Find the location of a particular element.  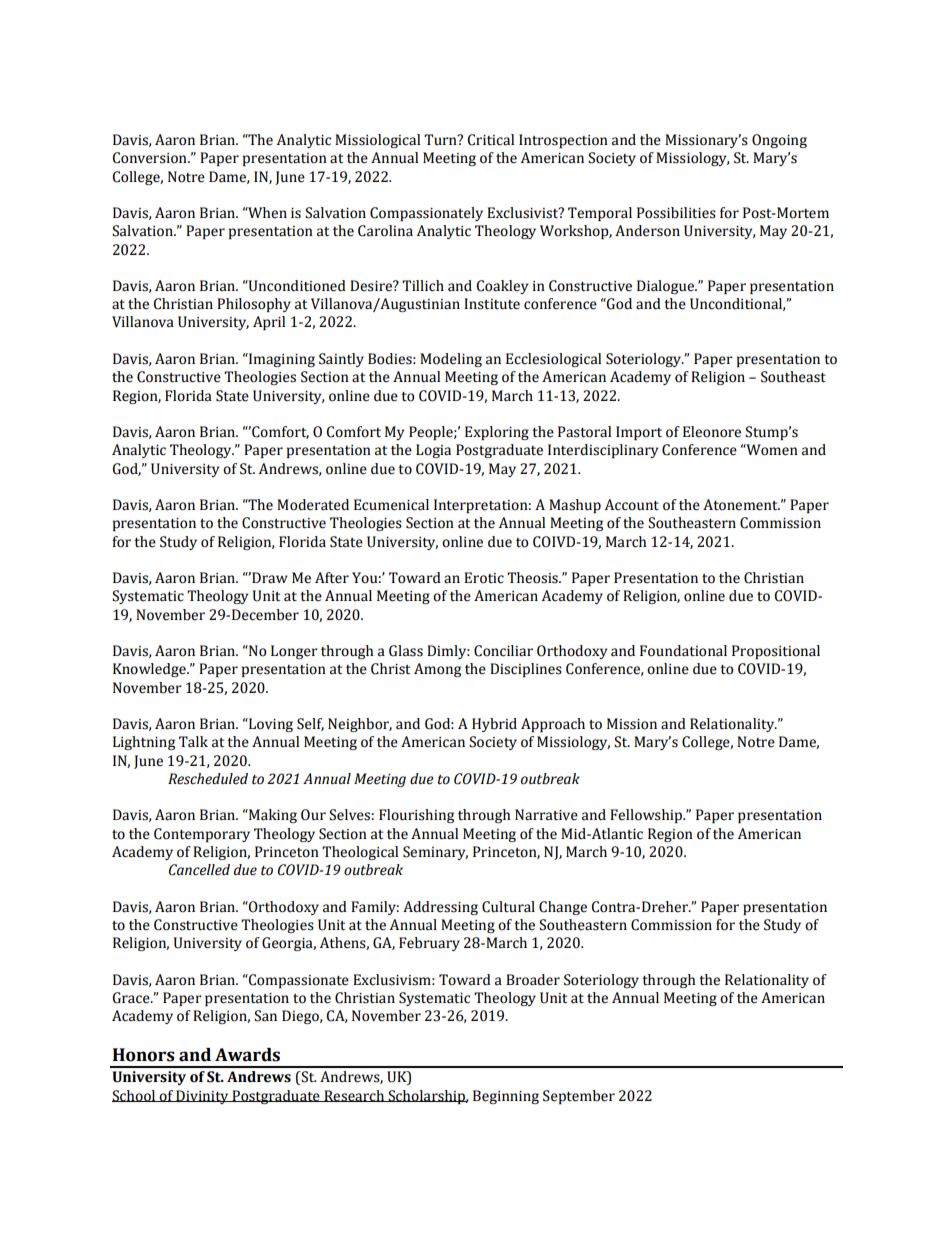

Logia is located at coordinates (433, 451).
